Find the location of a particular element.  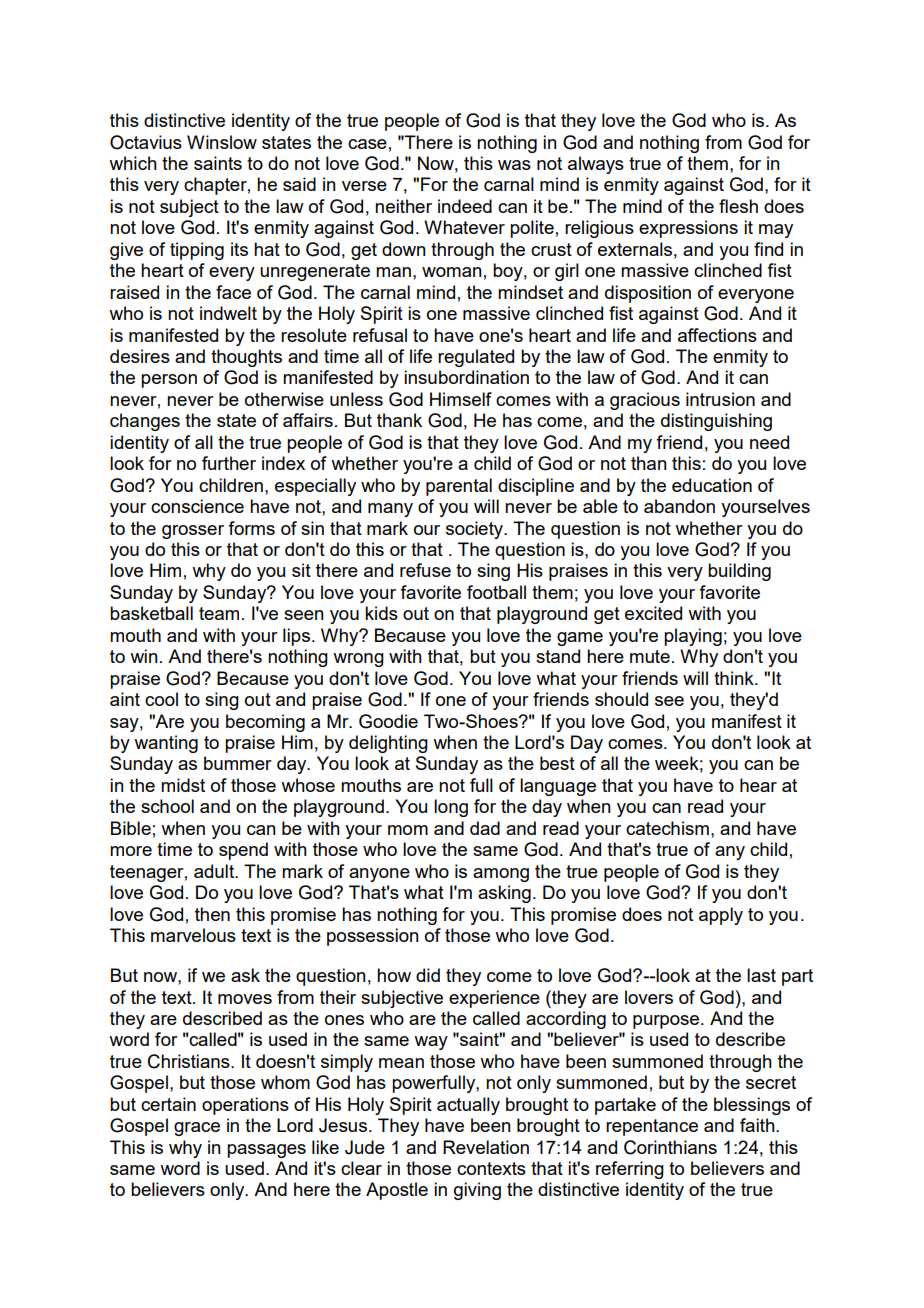

playing is located at coordinates (693, 637).
